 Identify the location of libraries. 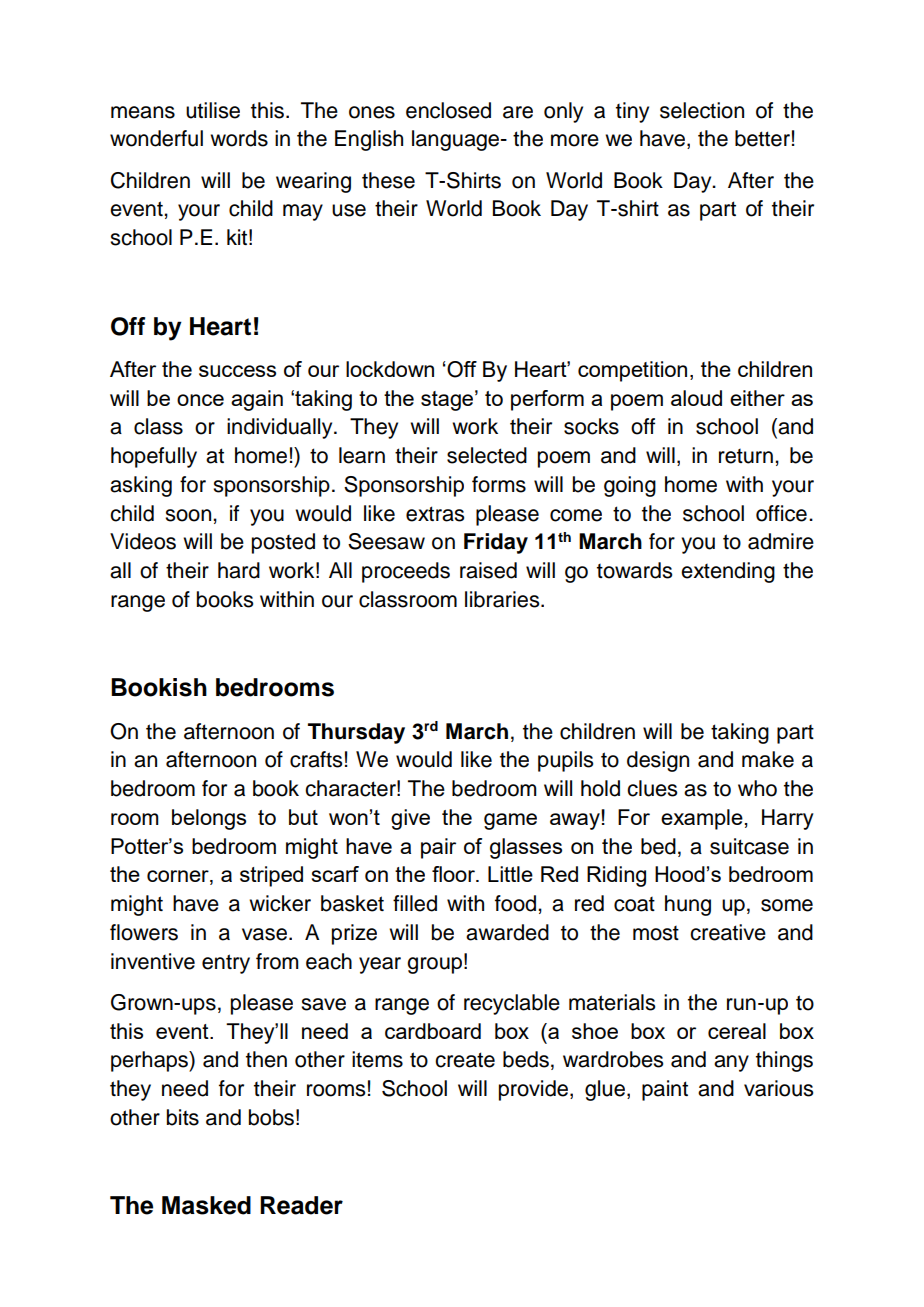
(503, 599).
